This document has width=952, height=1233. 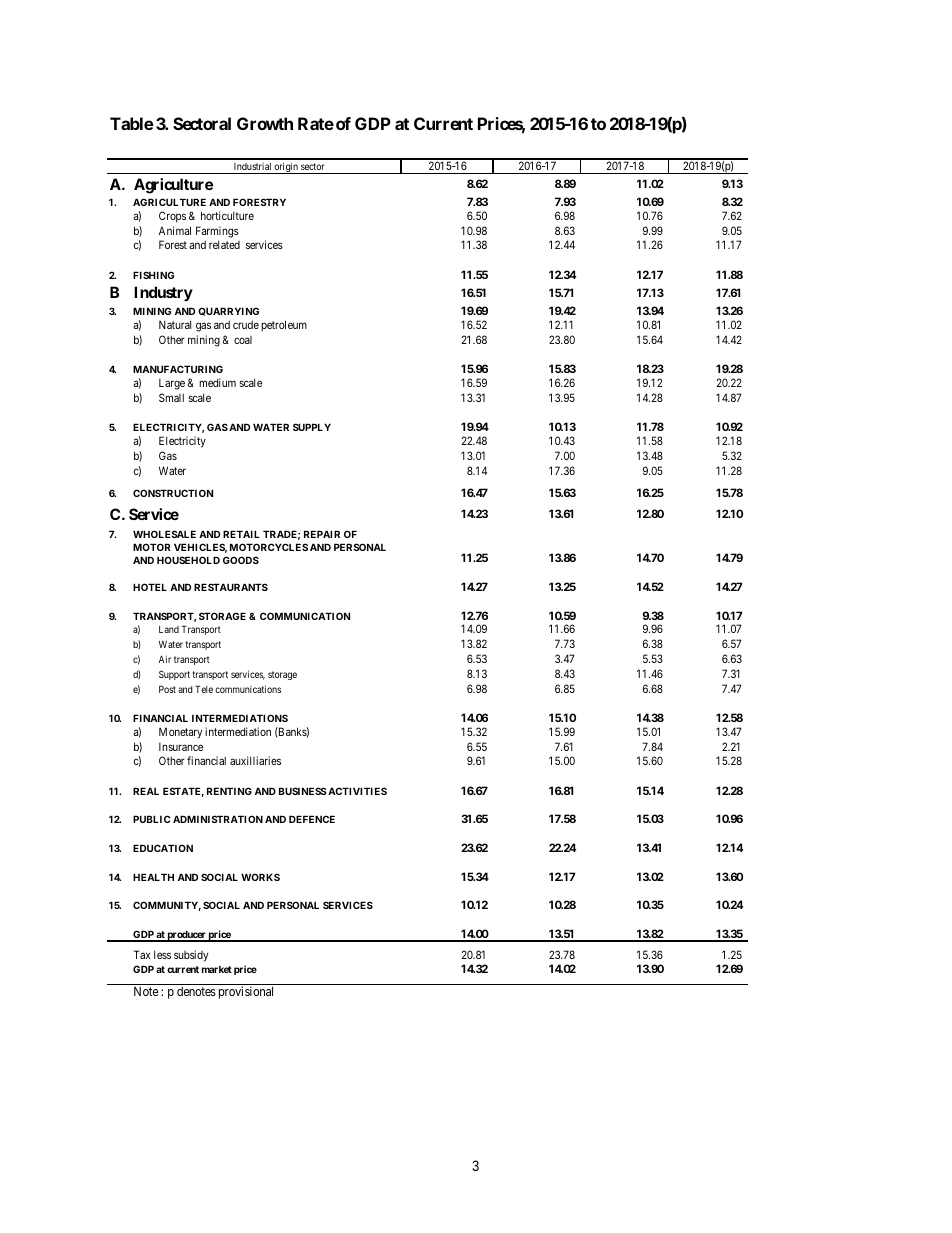 I want to click on less, so click(x=162, y=954).
